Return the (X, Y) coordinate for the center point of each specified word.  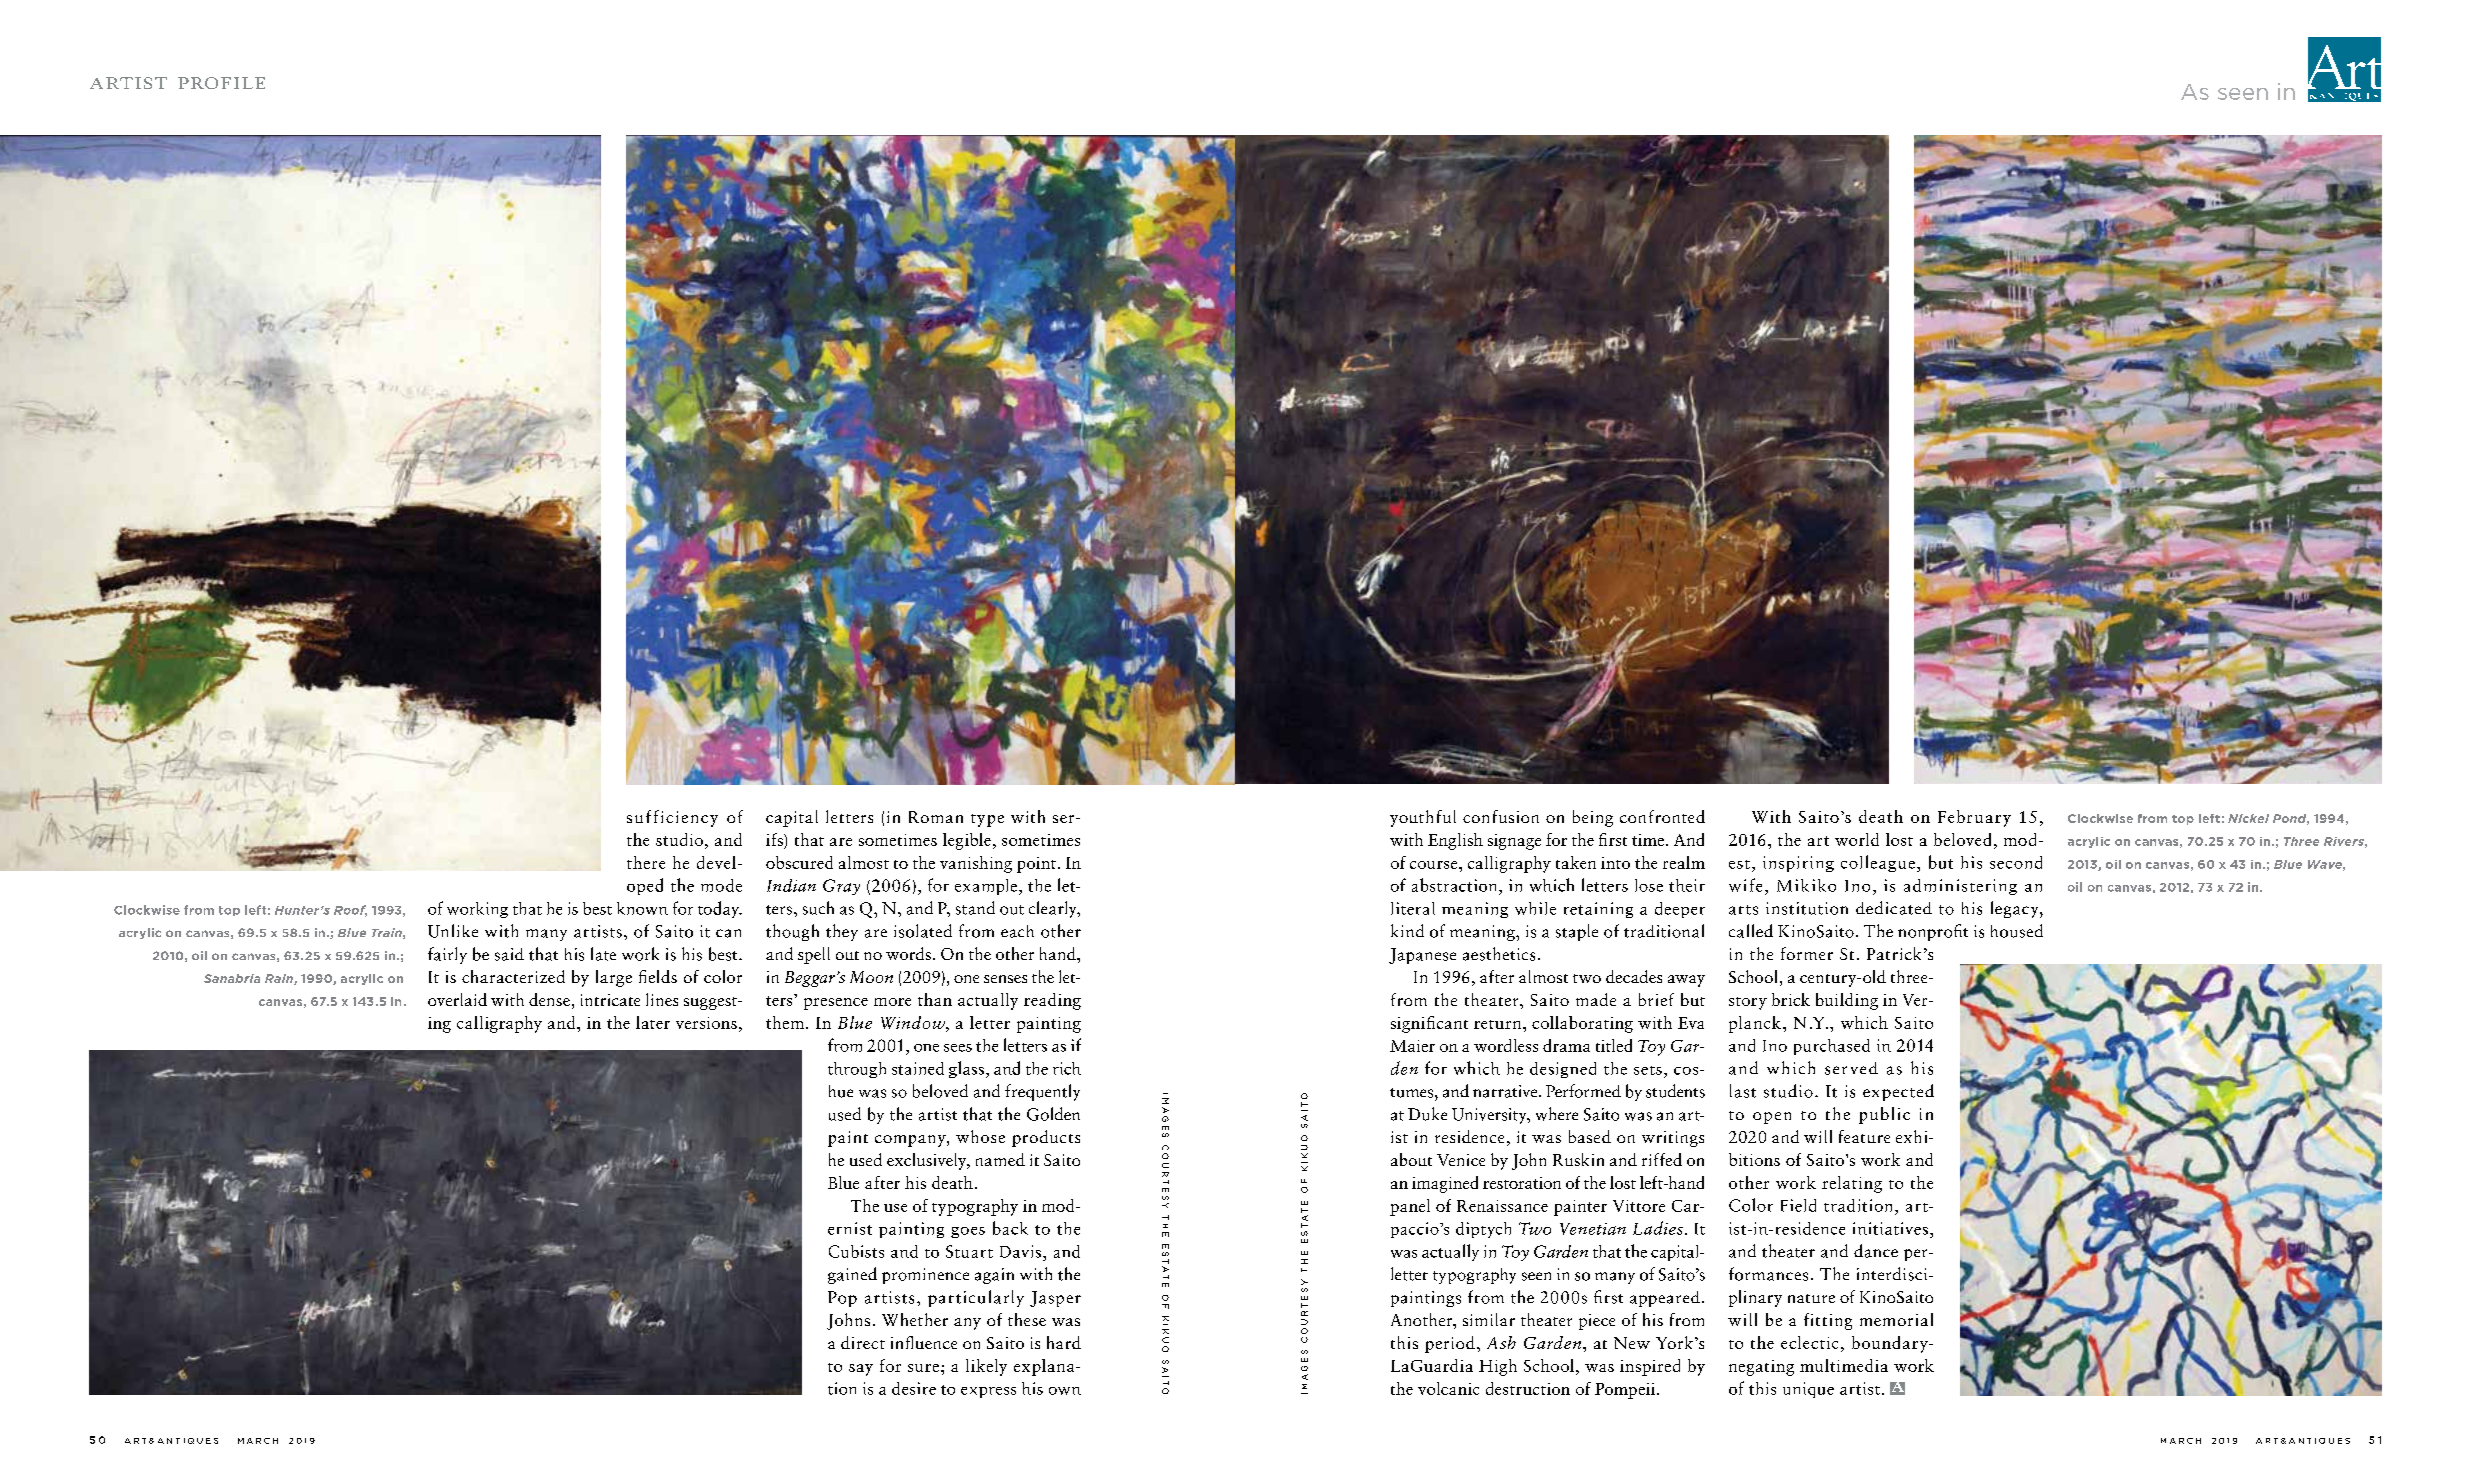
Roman (936, 817)
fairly (447, 955)
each (1017, 931)
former (1807, 953)
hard (1064, 1342)
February (1974, 818)
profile (221, 83)
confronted (1662, 816)
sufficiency (672, 818)
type (987, 820)
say (861, 1370)
